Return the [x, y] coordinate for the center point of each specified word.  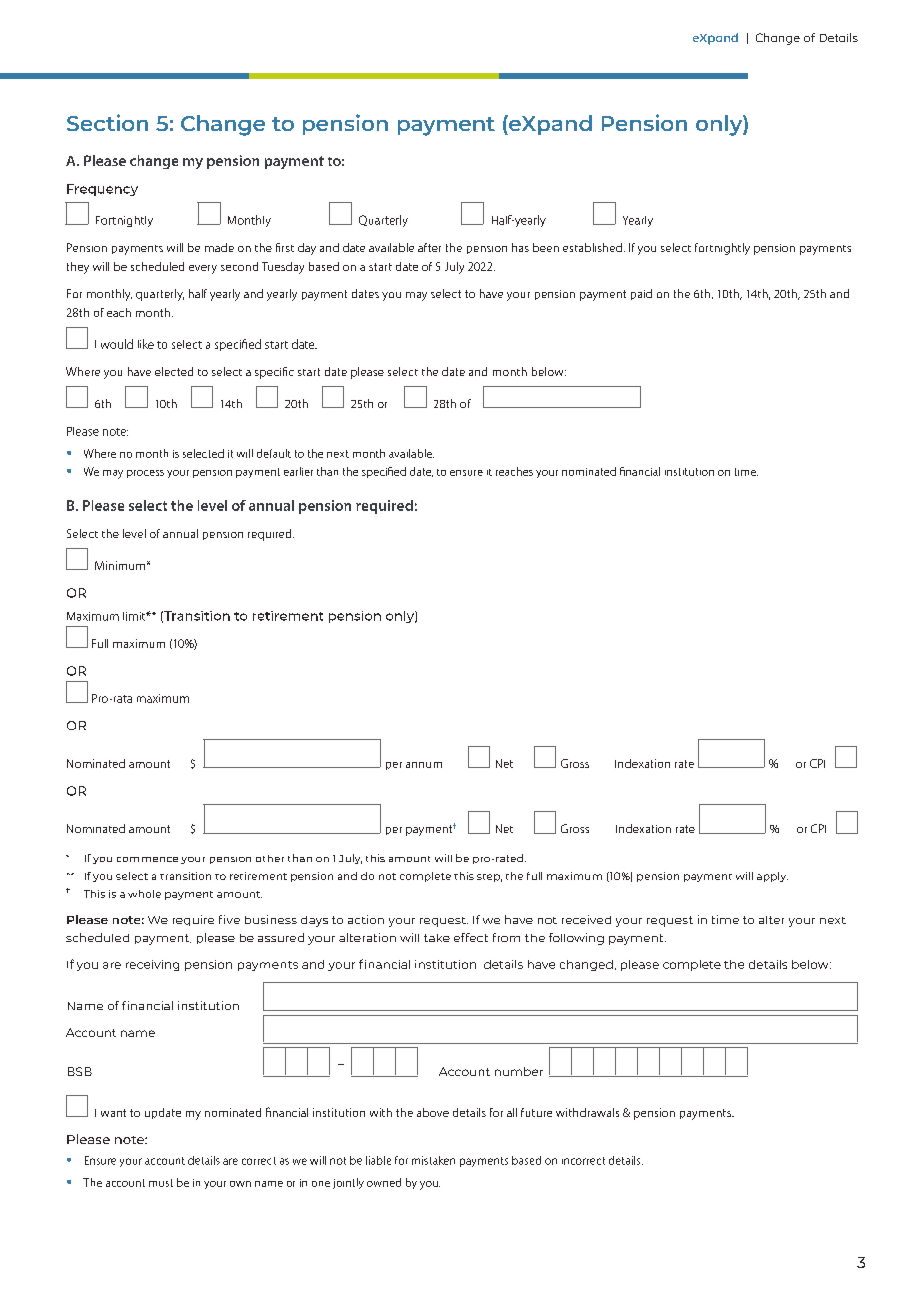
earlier [298, 471]
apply [772, 877]
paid [641, 294]
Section [107, 122]
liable [378, 1160]
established [592, 247]
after [429, 247]
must [161, 1183]
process [145, 474]
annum [424, 765]
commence [147, 859]
